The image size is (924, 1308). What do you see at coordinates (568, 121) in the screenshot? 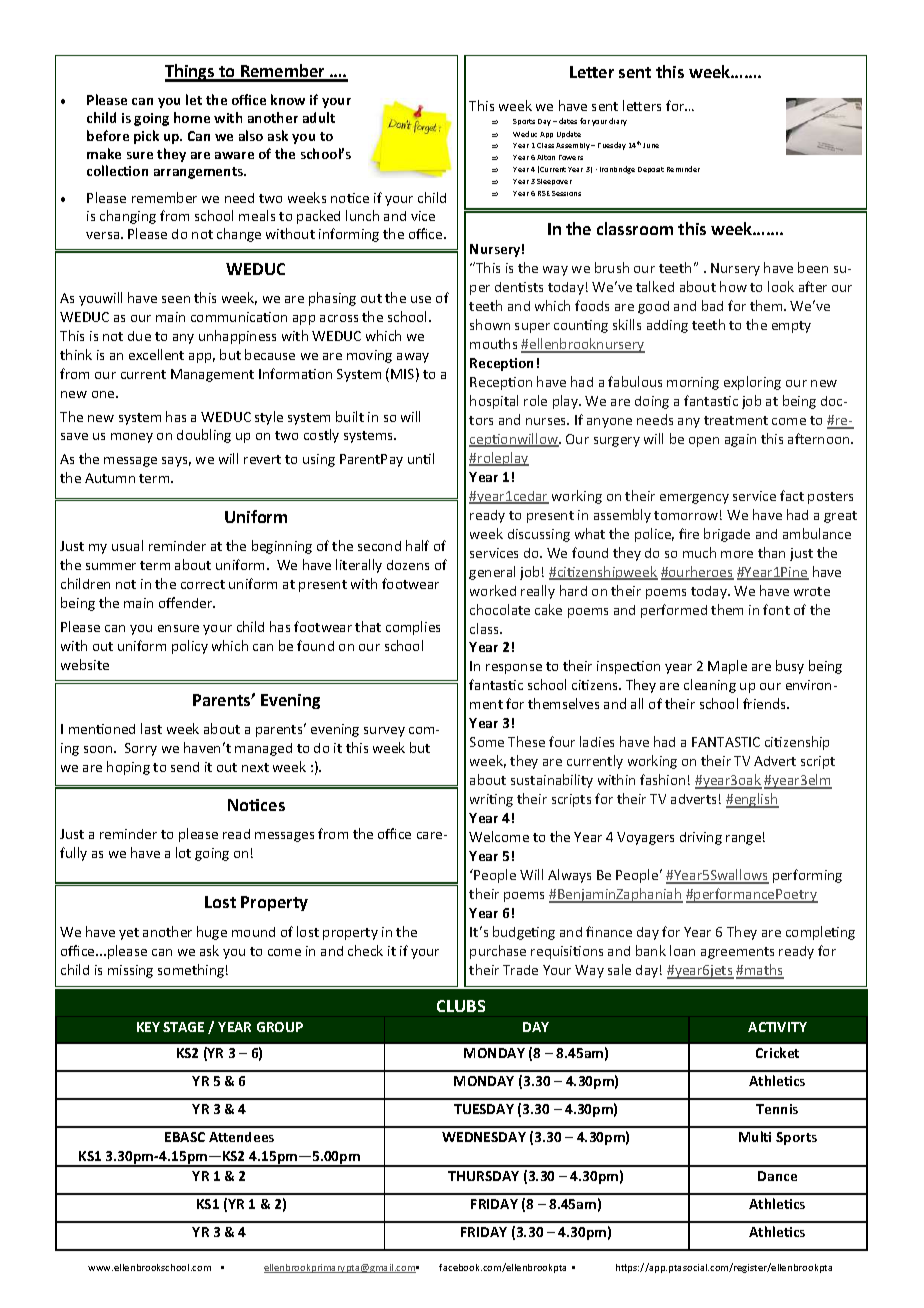
I see `dates` at bounding box center [568, 121].
